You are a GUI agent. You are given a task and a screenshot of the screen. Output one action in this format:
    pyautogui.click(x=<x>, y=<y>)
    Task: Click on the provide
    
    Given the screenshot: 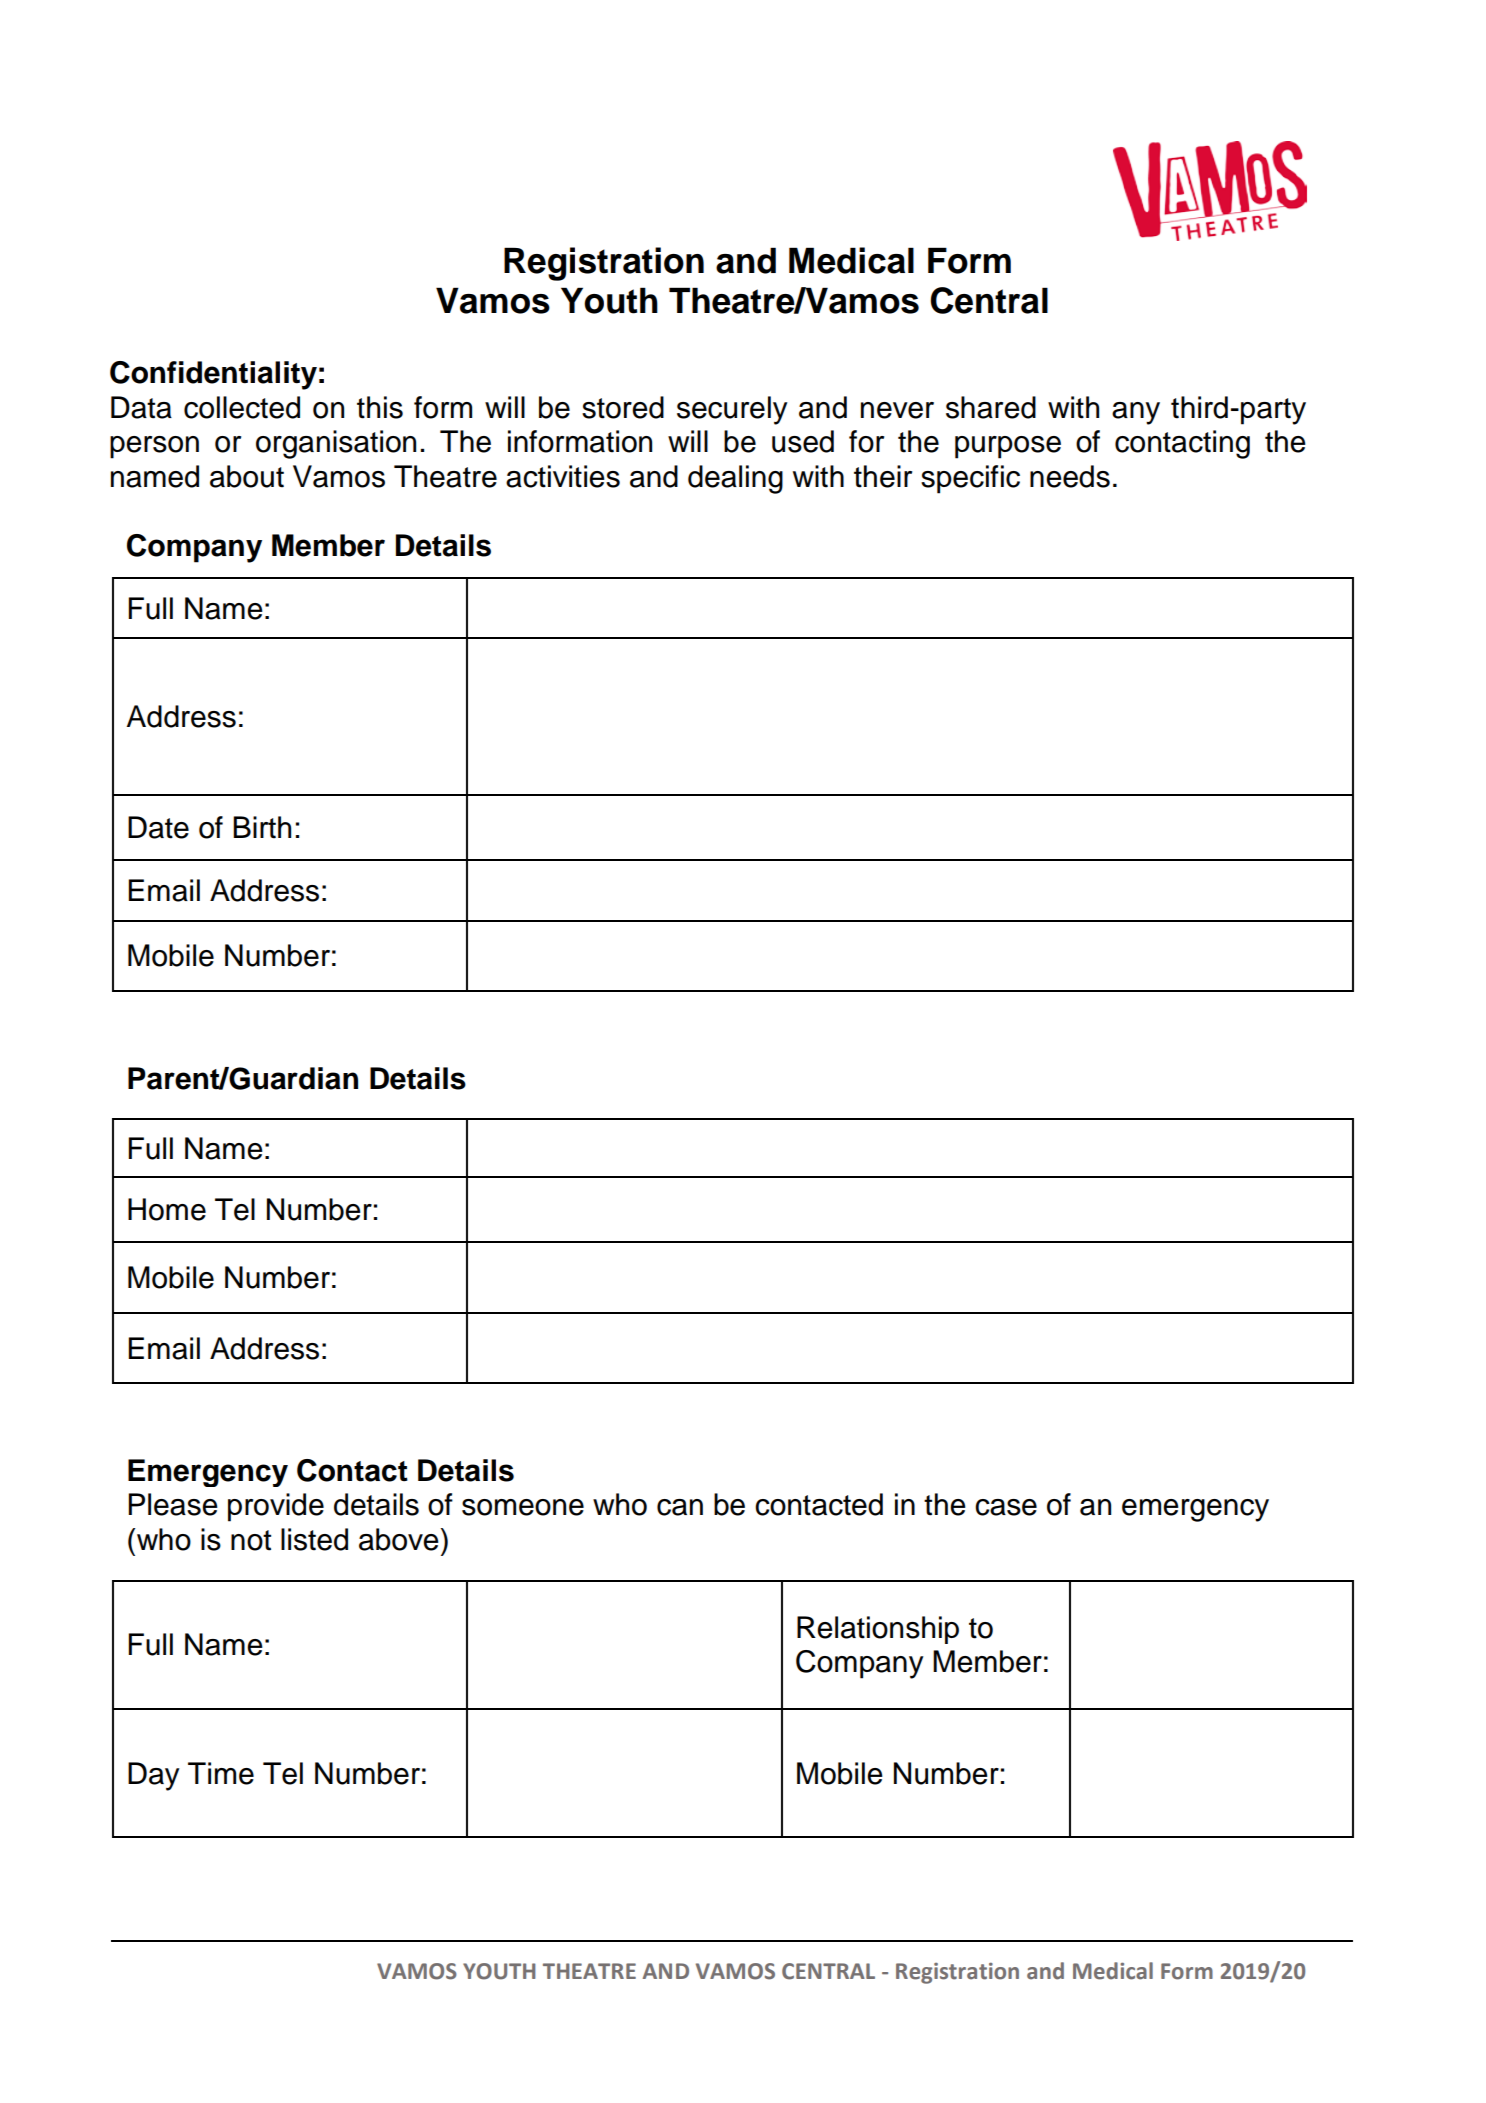 What is the action you would take?
    pyautogui.click(x=276, y=1507)
